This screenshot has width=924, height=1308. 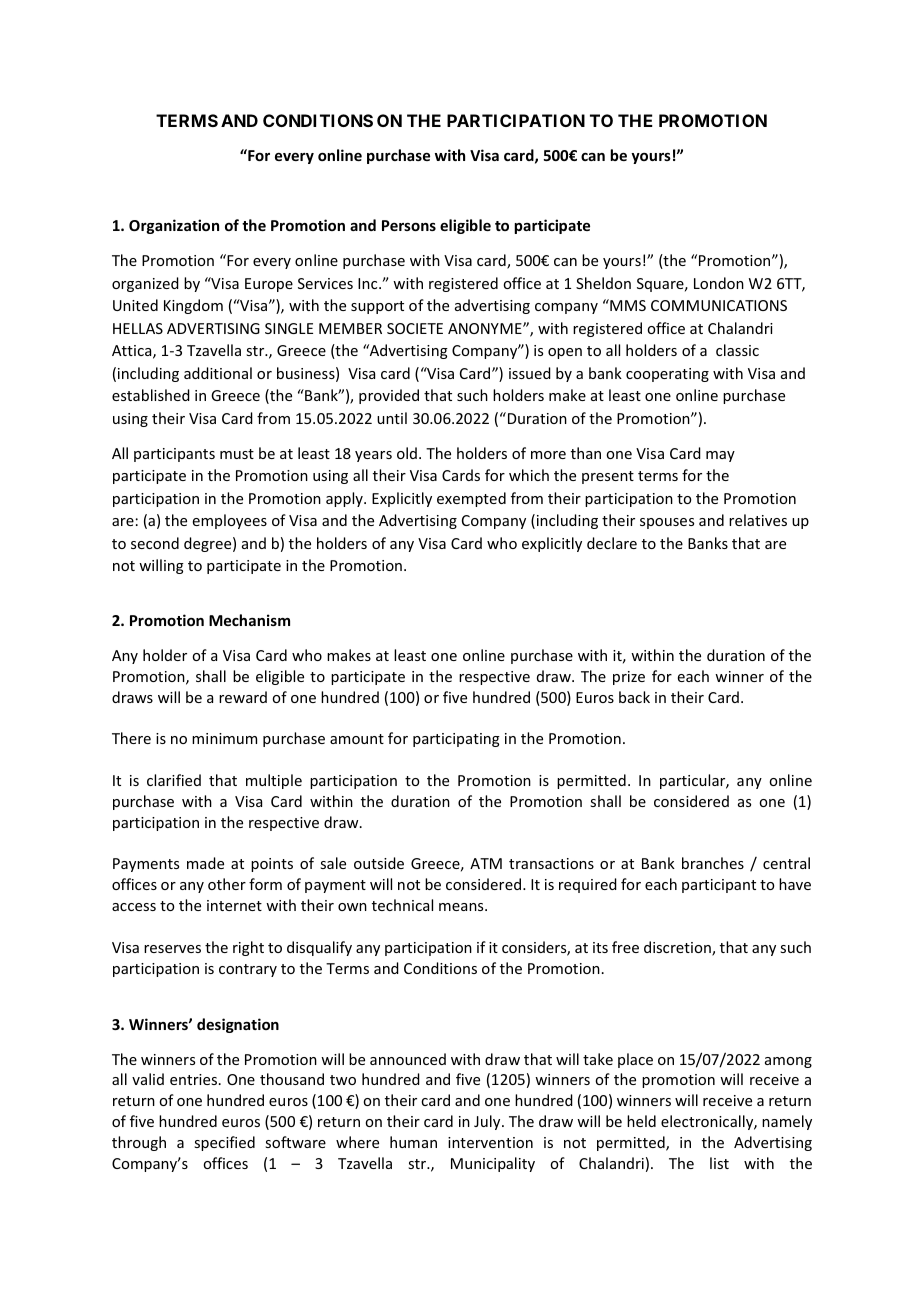 I want to click on London, so click(x=719, y=283).
